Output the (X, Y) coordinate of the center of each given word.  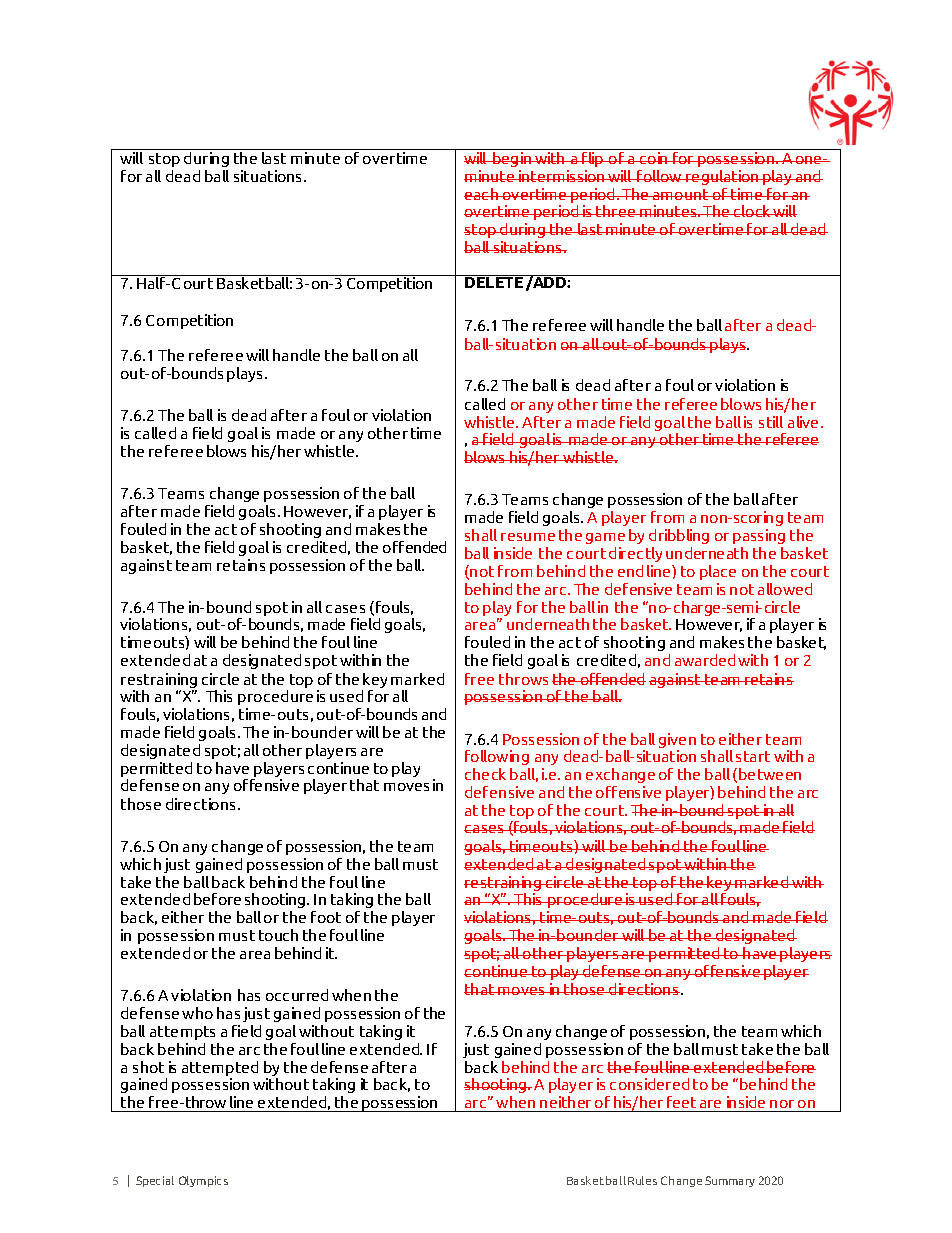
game (605, 538)
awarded (705, 660)
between (770, 774)
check (485, 774)
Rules (642, 1180)
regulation (722, 177)
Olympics (203, 1181)
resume (528, 537)
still (771, 422)
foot (326, 917)
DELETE (494, 281)
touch (278, 935)
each (482, 194)
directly (635, 554)
